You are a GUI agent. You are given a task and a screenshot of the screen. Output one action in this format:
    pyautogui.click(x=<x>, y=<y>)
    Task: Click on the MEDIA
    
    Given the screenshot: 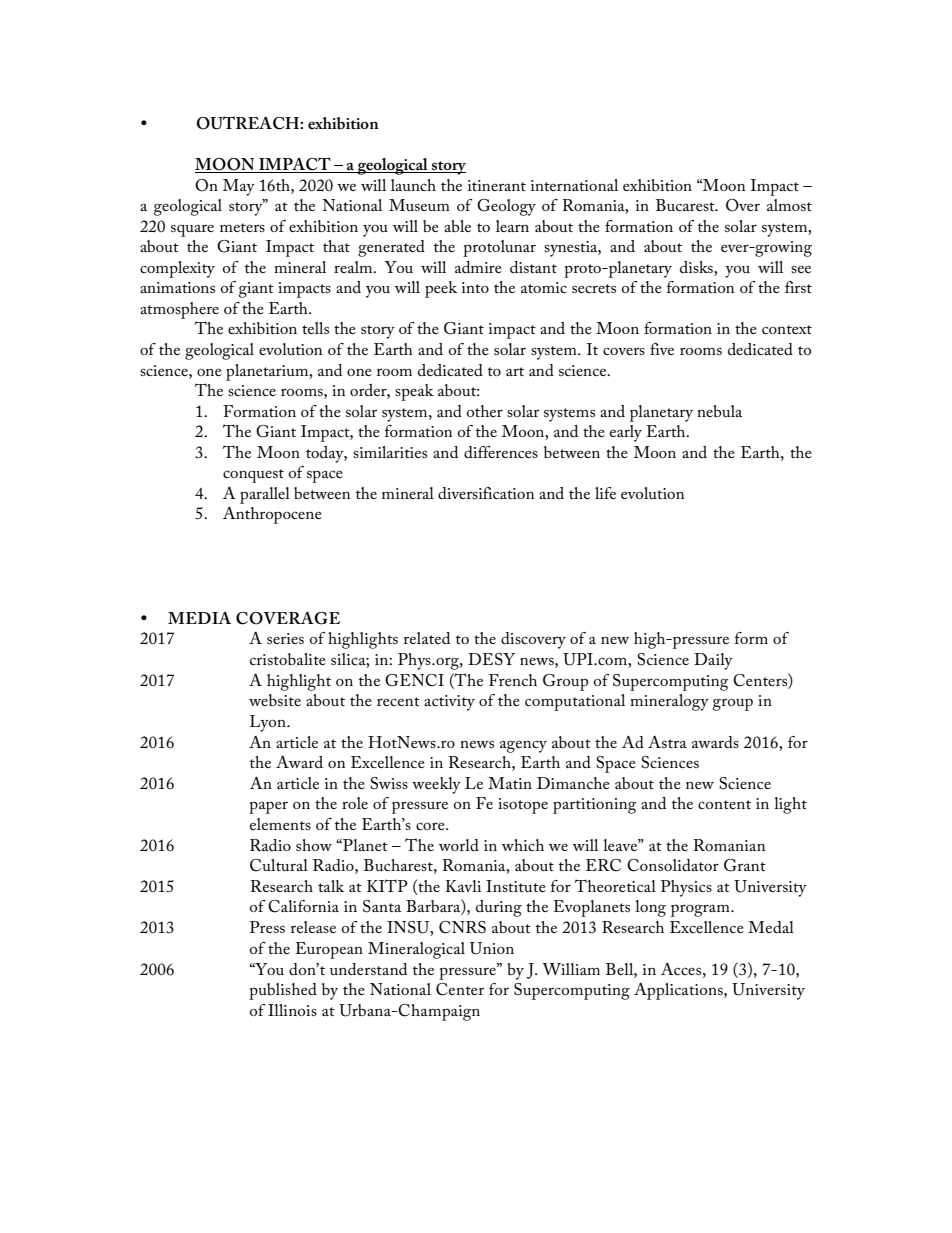 What is the action you would take?
    pyautogui.click(x=199, y=617)
